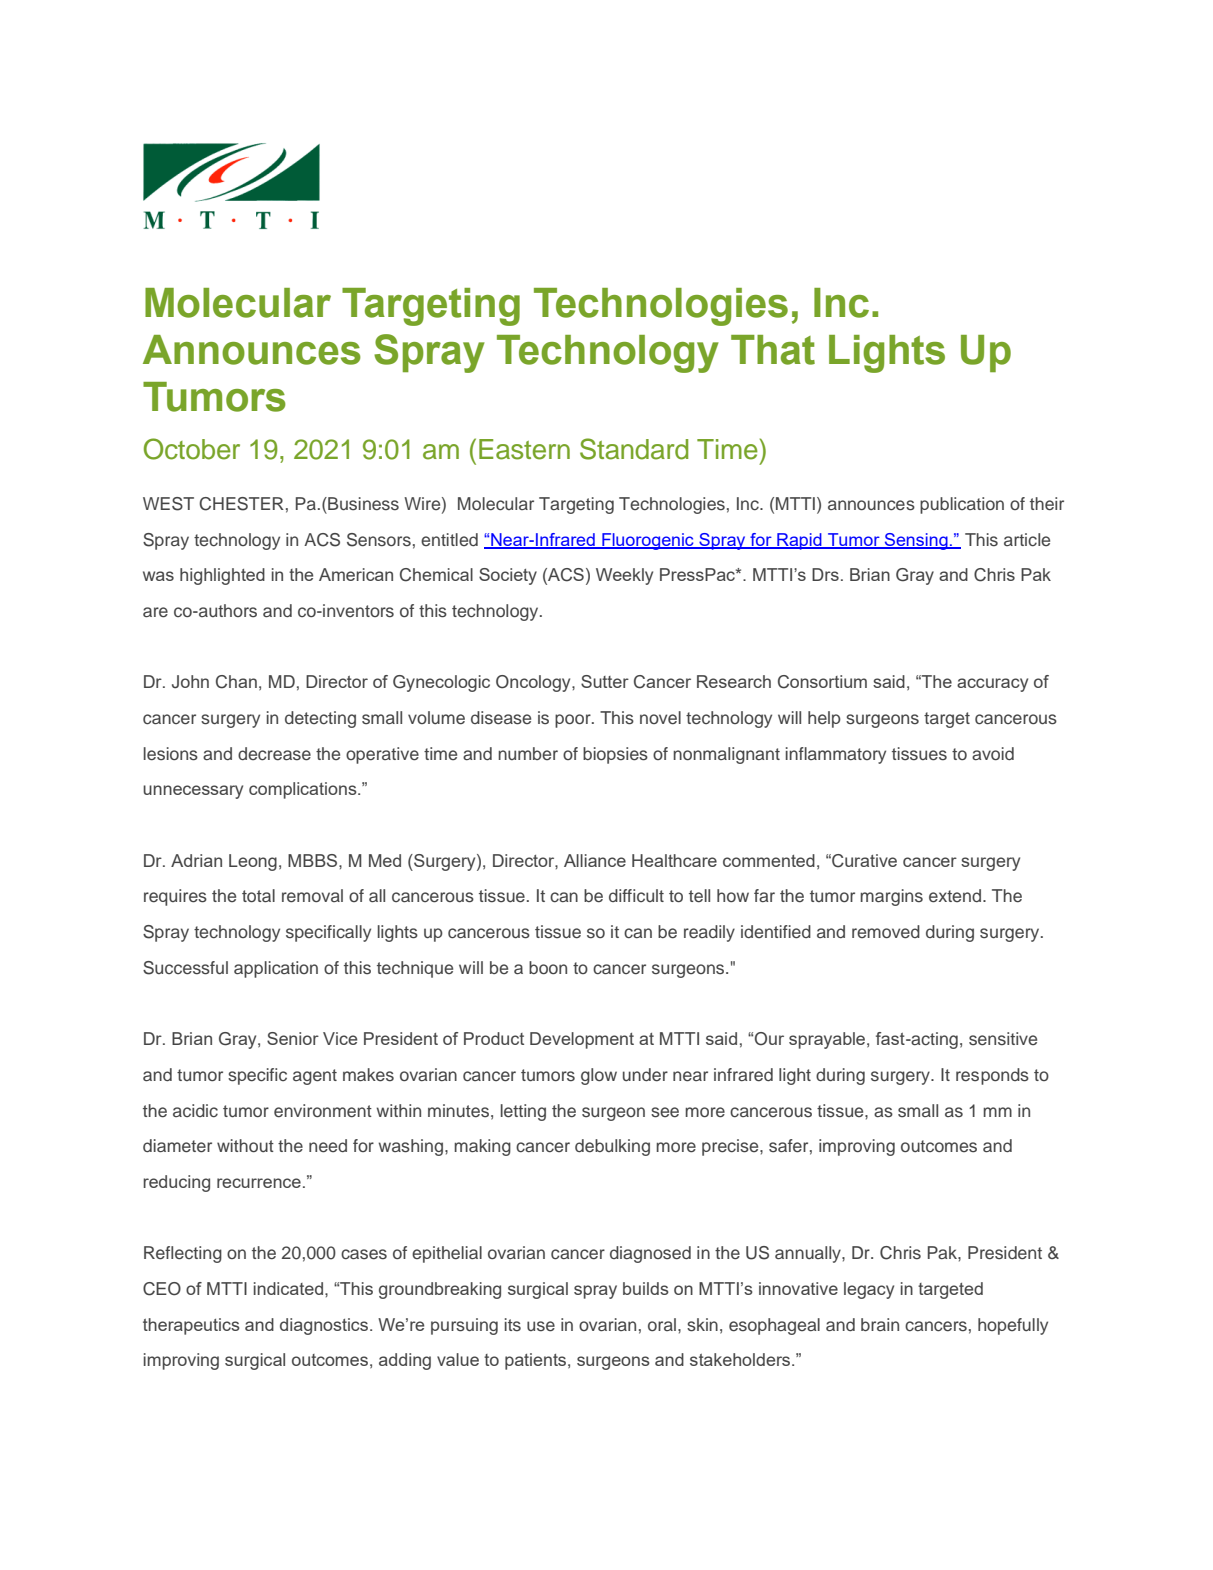 This image has width=1213, height=1570. Describe the element at coordinates (992, 1076) in the image. I see `responds` at that location.
